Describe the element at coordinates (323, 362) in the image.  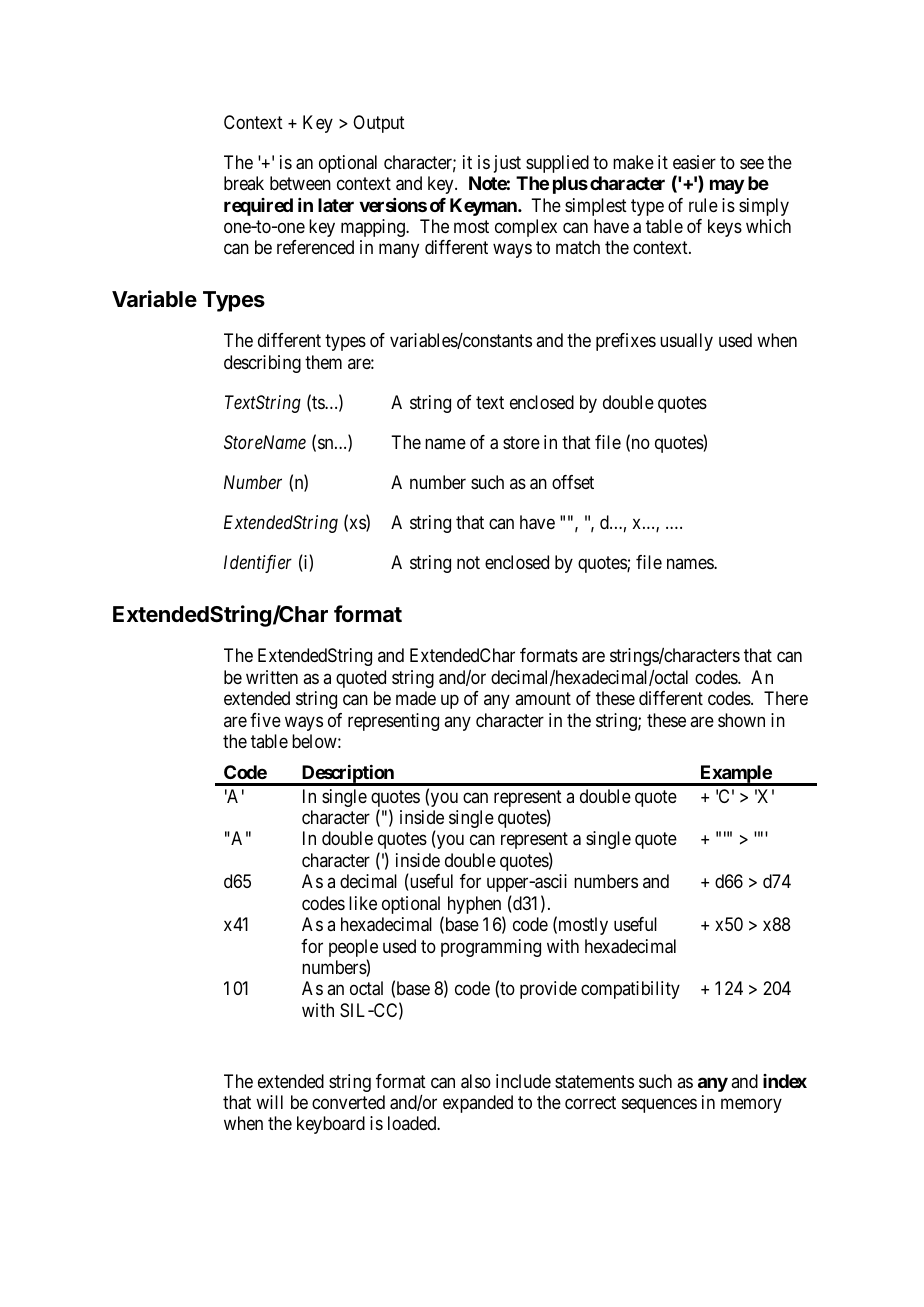
I see `them` at that location.
